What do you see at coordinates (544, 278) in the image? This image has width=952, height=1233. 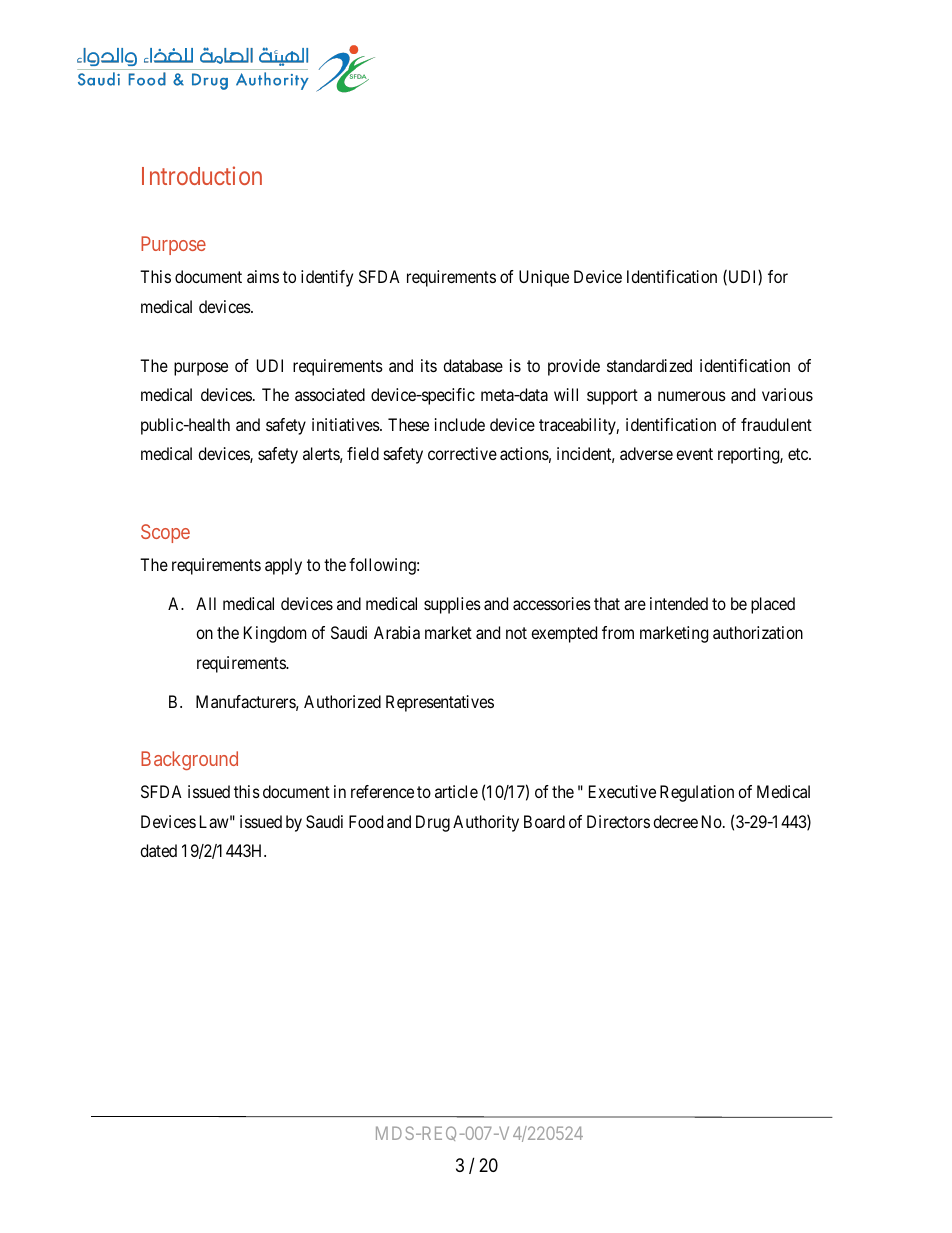 I see `Unique` at bounding box center [544, 278].
